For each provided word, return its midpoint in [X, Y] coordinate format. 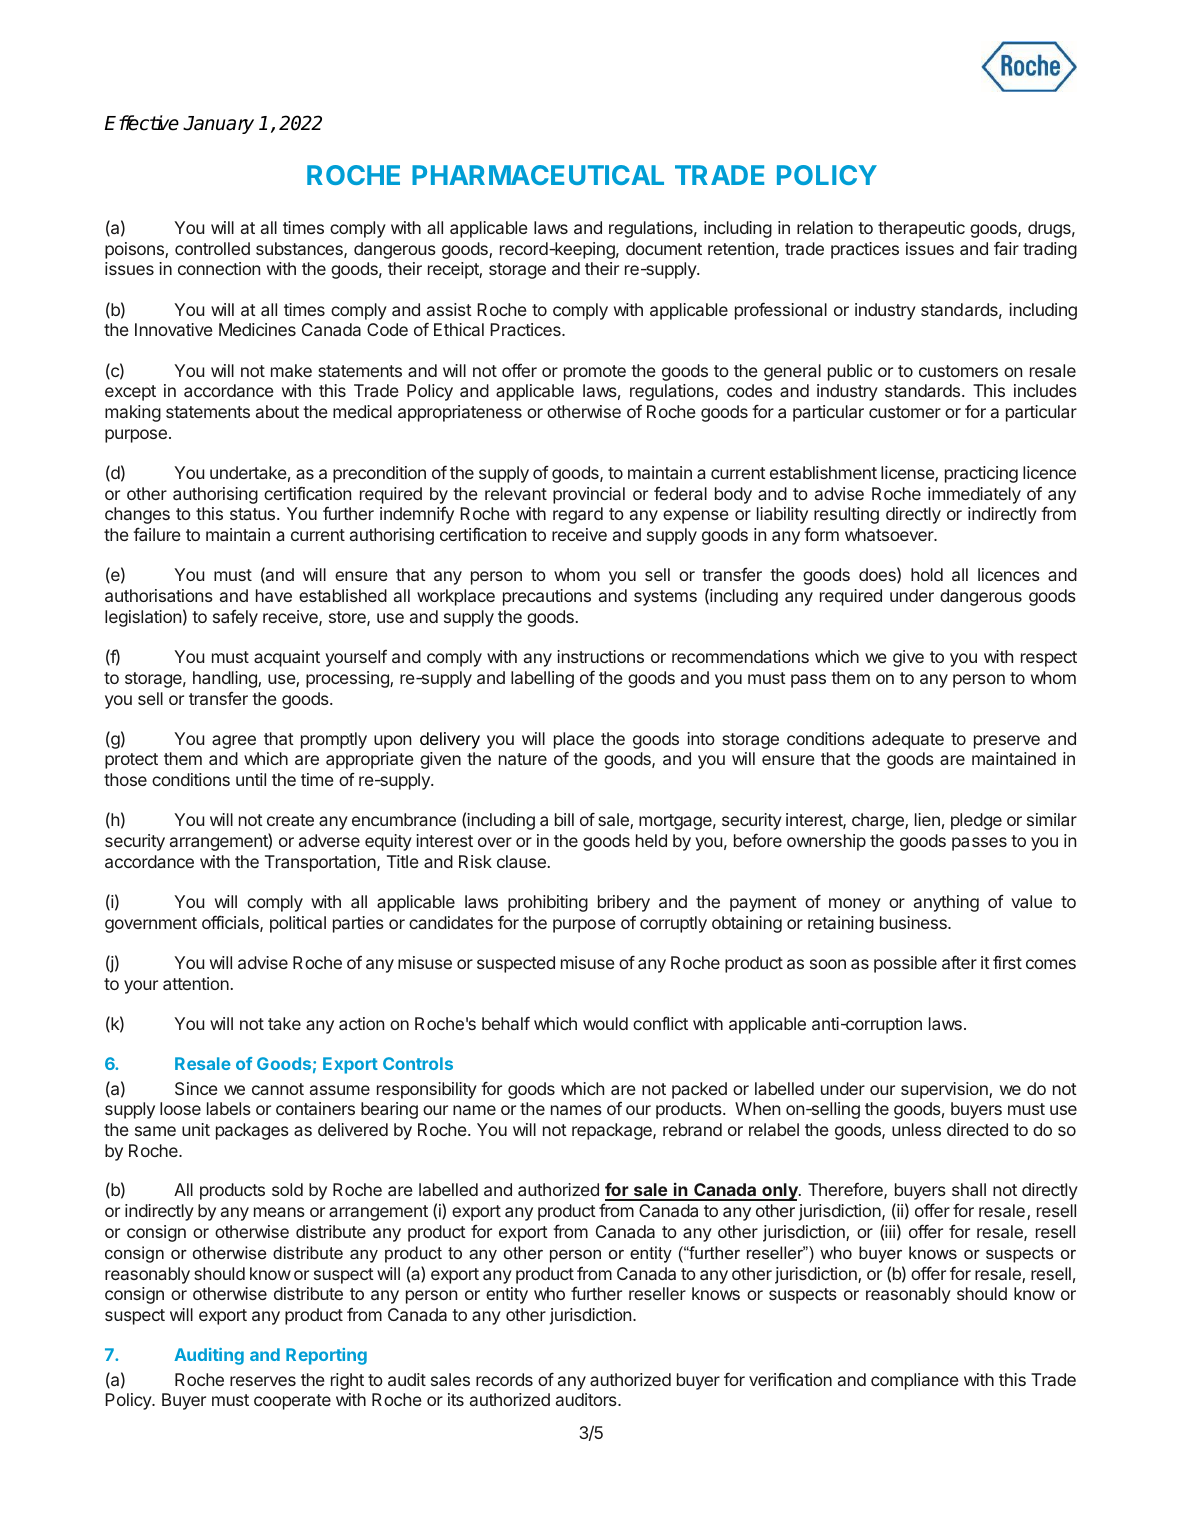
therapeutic [921, 229]
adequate [908, 740]
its [456, 1399]
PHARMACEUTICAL [538, 175]
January [218, 125]
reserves [263, 1381]
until [251, 779]
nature [523, 759]
